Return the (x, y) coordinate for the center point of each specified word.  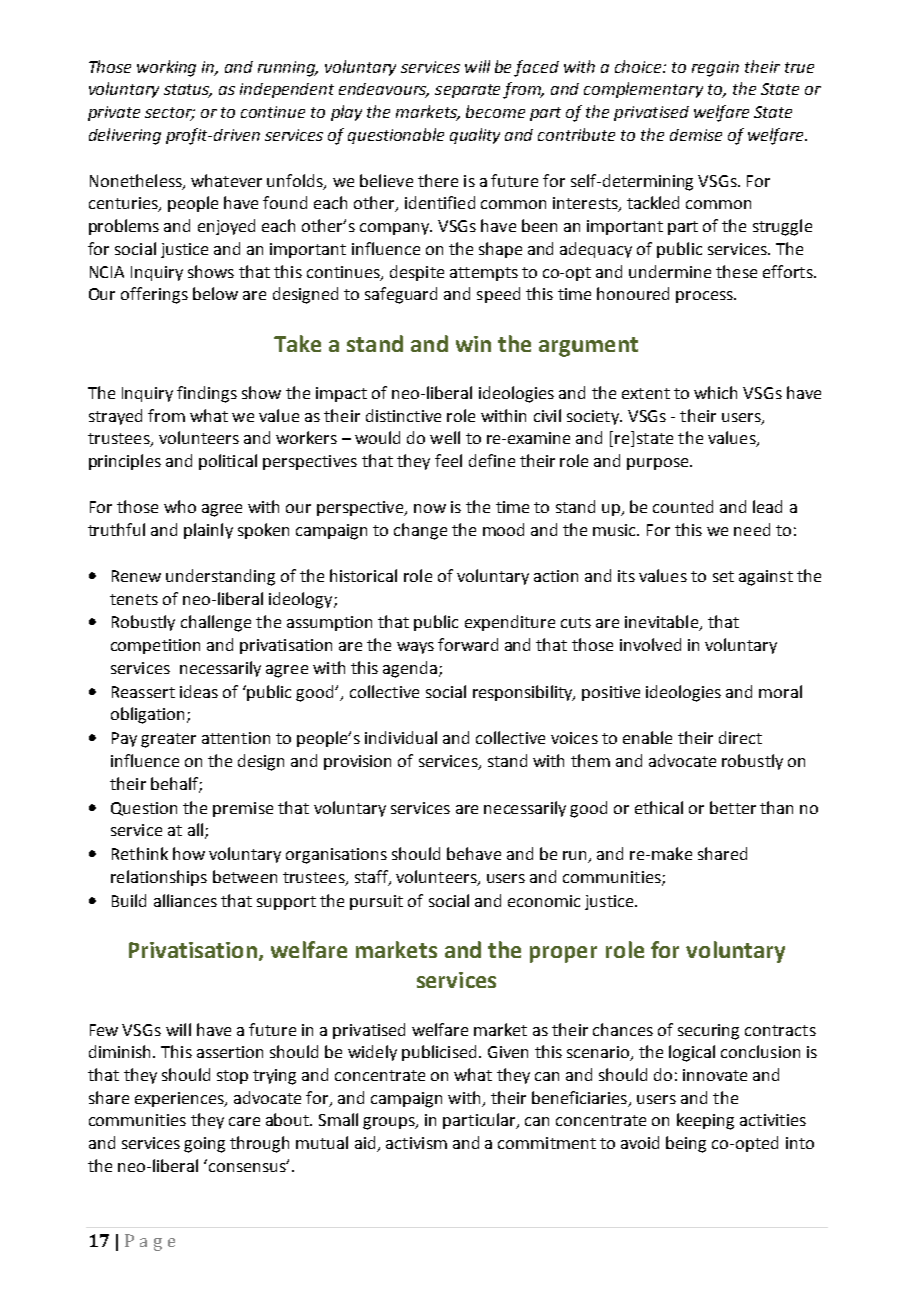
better (733, 807)
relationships (159, 878)
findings (207, 394)
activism (416, 1143)
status (188, 91)
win (473, 344)
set (723, 576)
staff (372, 877)
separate (467, 91)
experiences (180, 1099)
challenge (216, 623)
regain (715, 69)
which (715, 392)
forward (468, 644)
